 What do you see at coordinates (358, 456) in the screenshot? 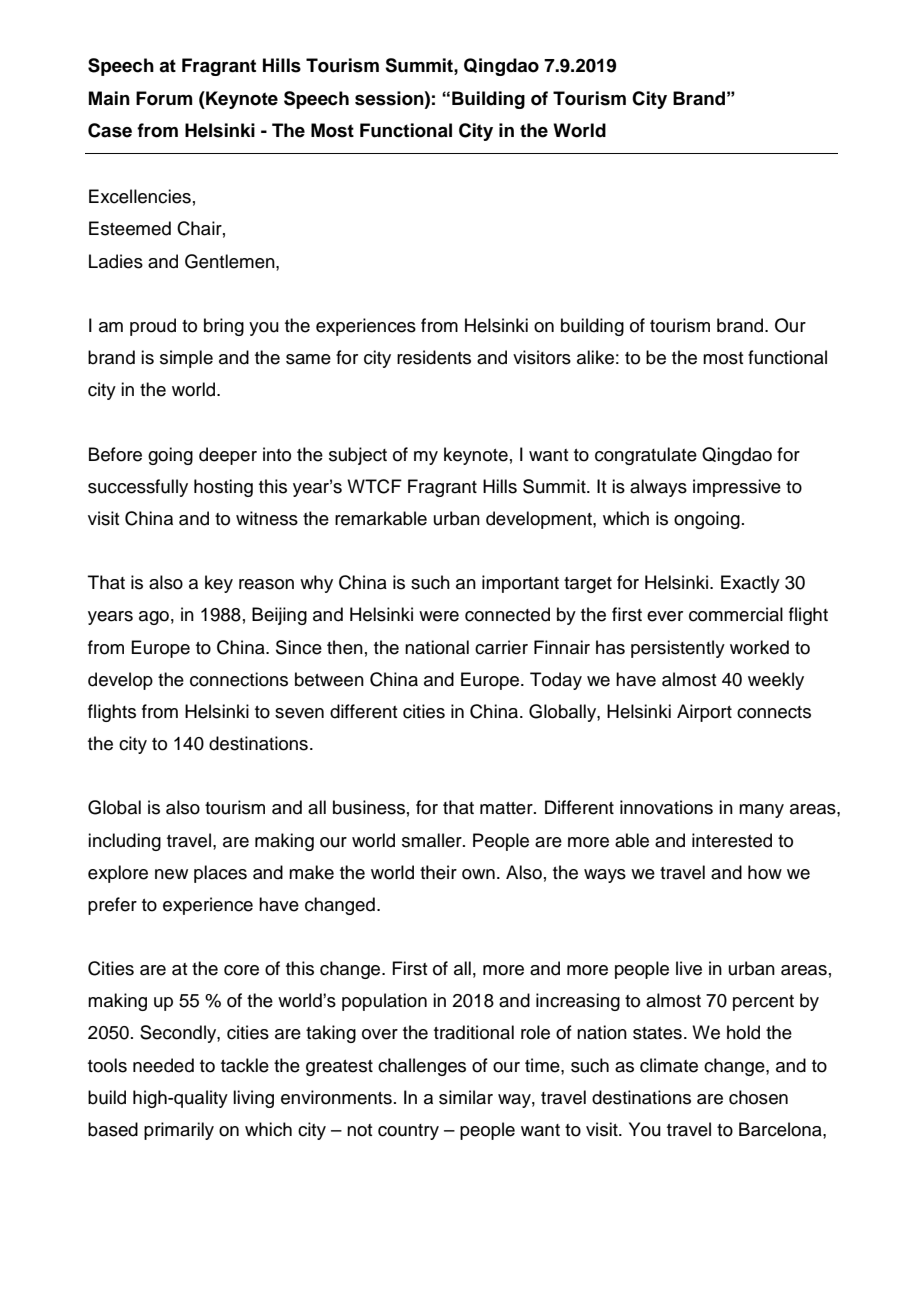
I see `subject` at bounding box center [358, 456].
